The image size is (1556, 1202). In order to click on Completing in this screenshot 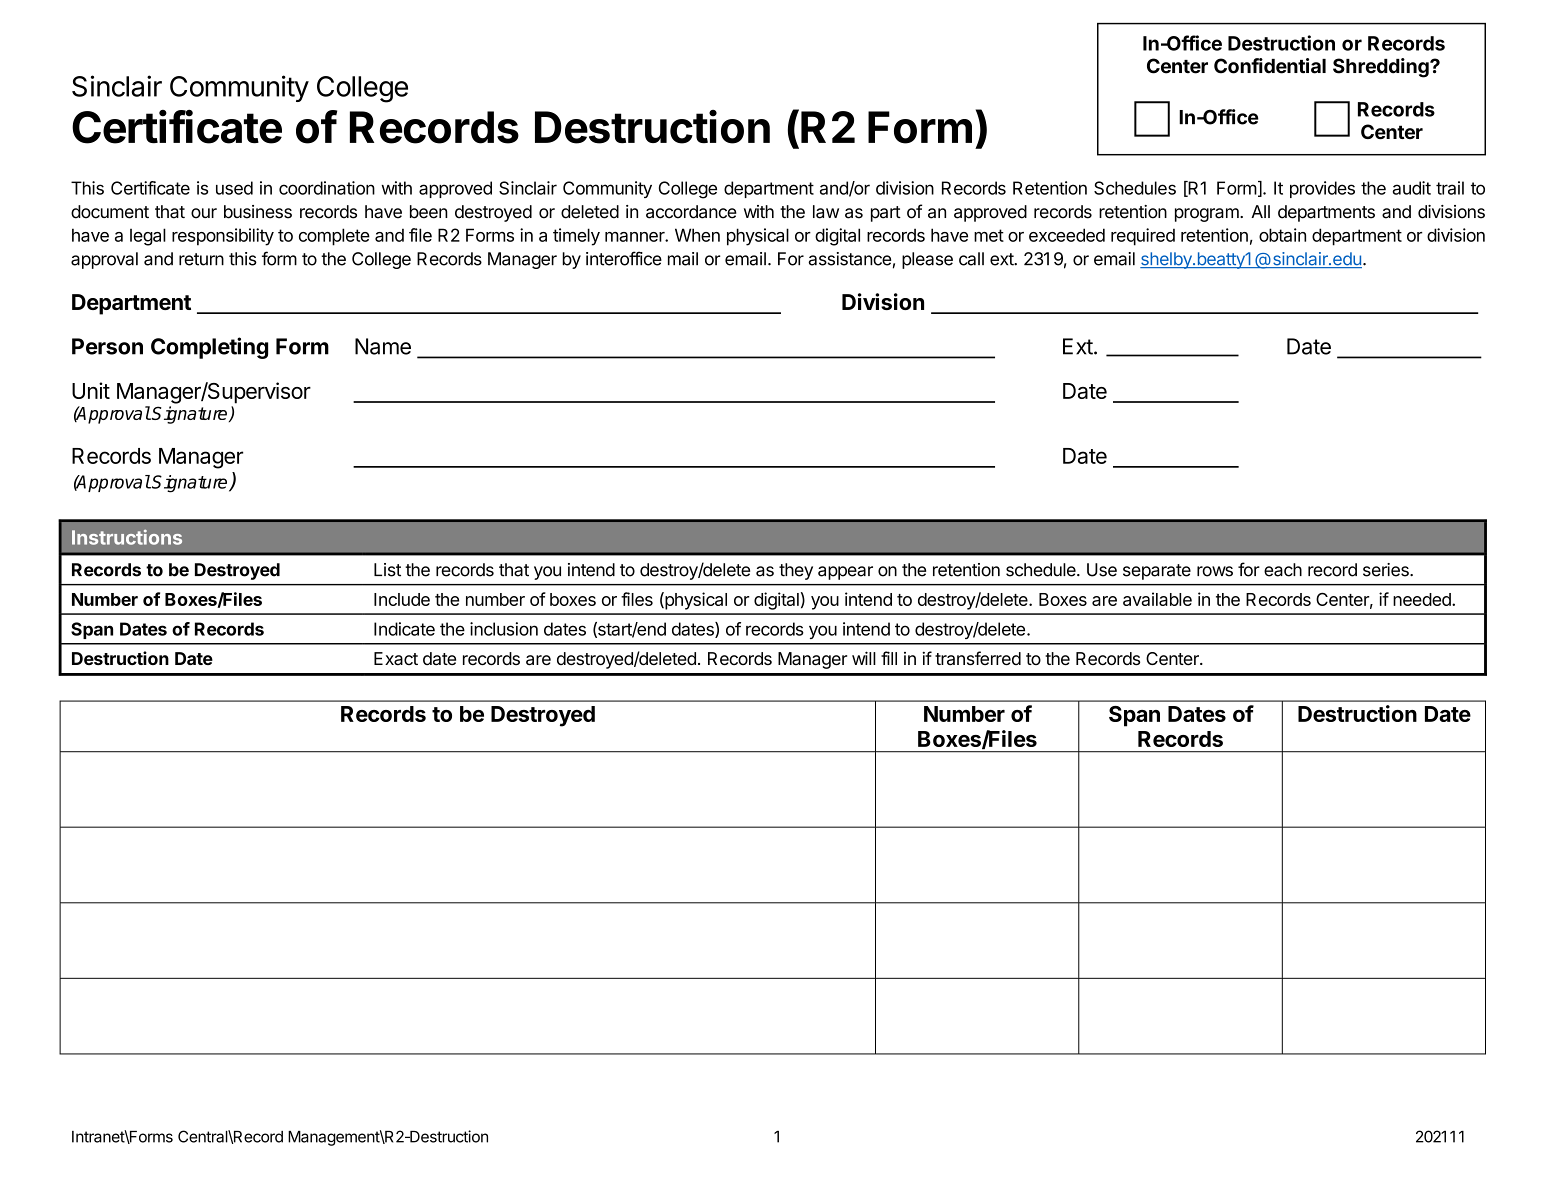, I will do `click(209, 348)`.
